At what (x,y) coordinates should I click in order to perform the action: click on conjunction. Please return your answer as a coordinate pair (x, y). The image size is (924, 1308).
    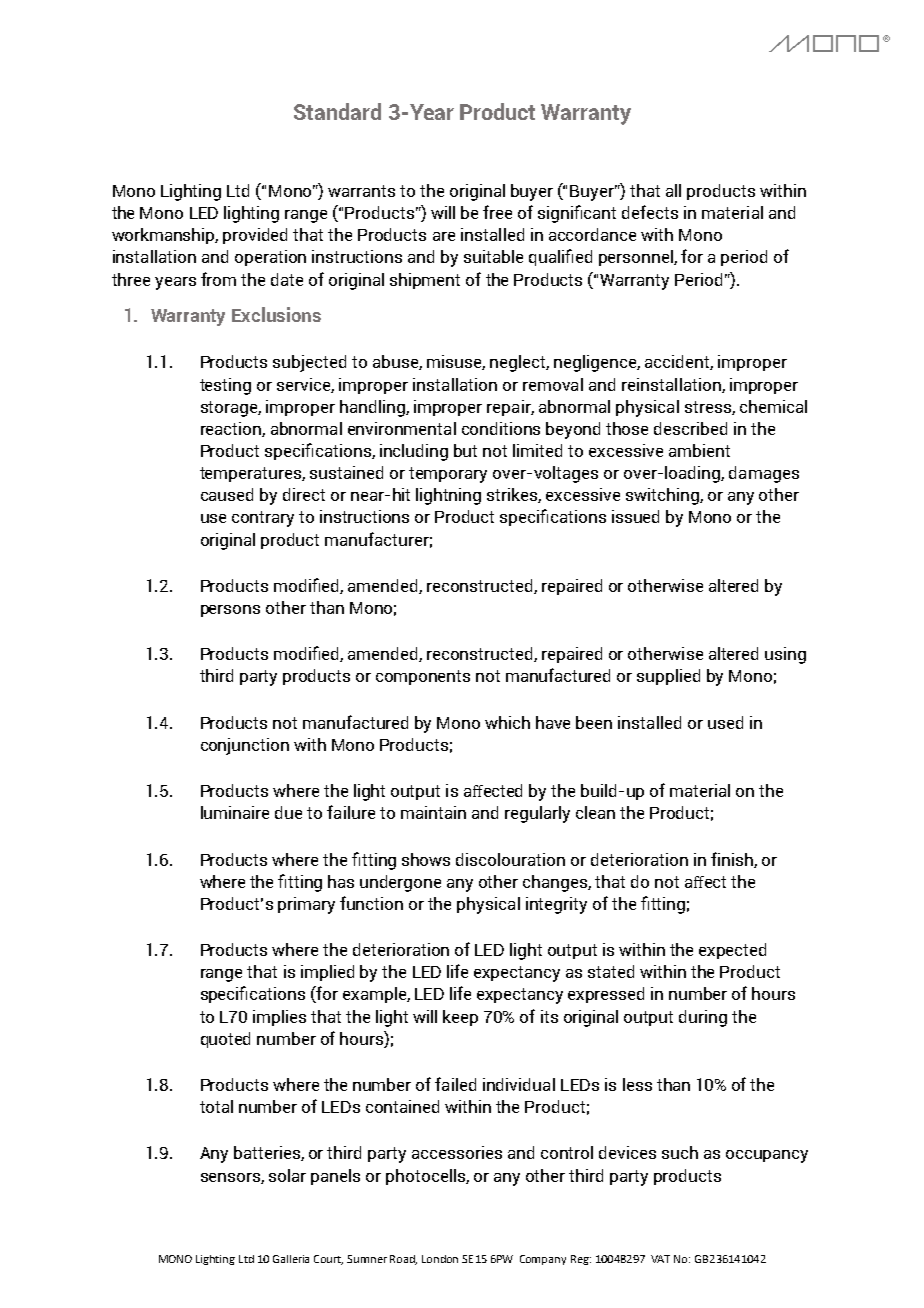
    Looking at the image, I should click on (245, 746).
